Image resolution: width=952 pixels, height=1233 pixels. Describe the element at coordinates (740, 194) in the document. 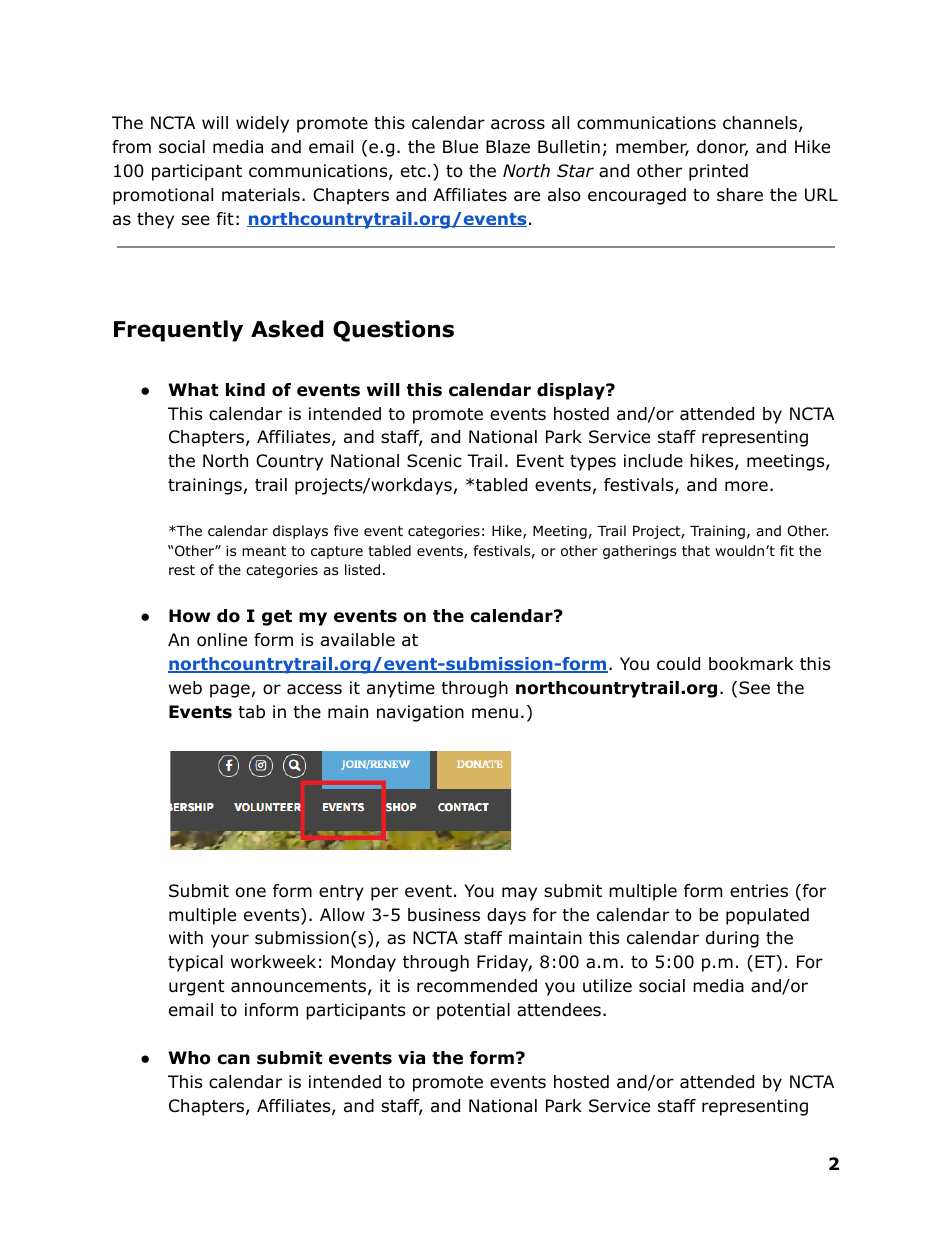

I see `share` at that location.
